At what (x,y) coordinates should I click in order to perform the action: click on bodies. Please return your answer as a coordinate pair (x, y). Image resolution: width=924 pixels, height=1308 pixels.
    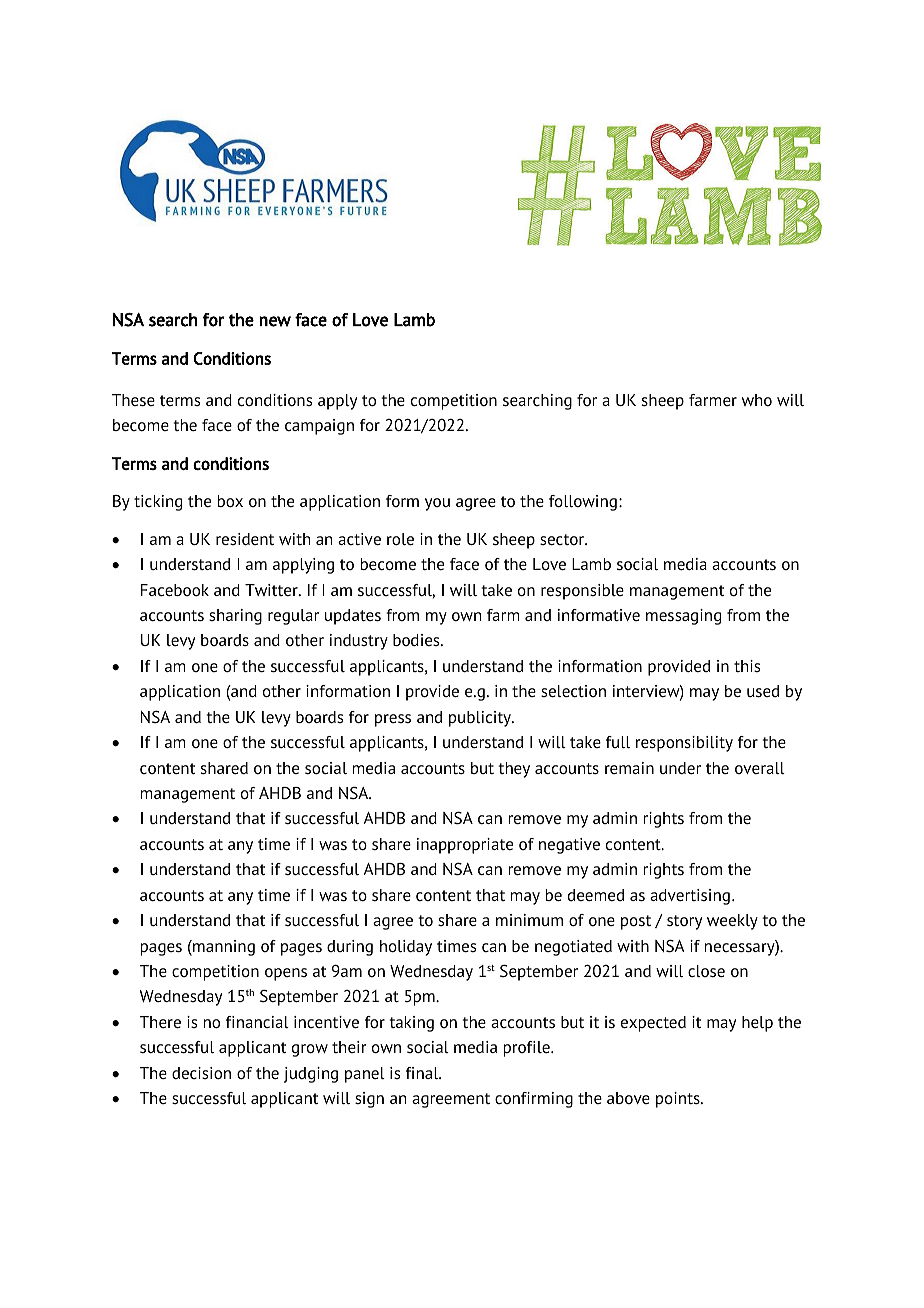
    Looking at the image, I should click on (417, 640).
